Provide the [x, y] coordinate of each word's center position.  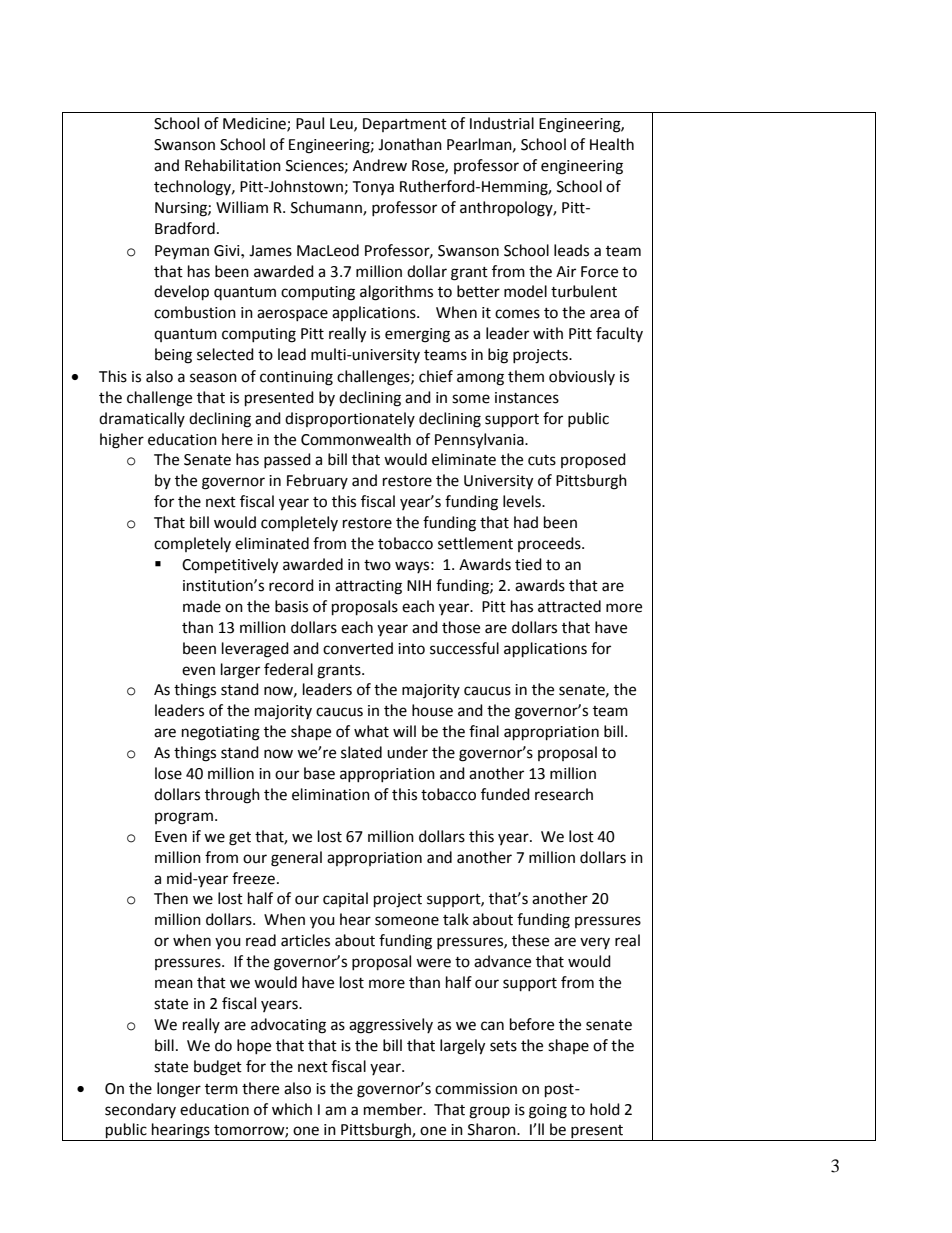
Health [612, 144]
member [394, 1109]
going [548, 1111]
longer [179, 1090]
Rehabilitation [233, 165]
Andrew [380, 165]
